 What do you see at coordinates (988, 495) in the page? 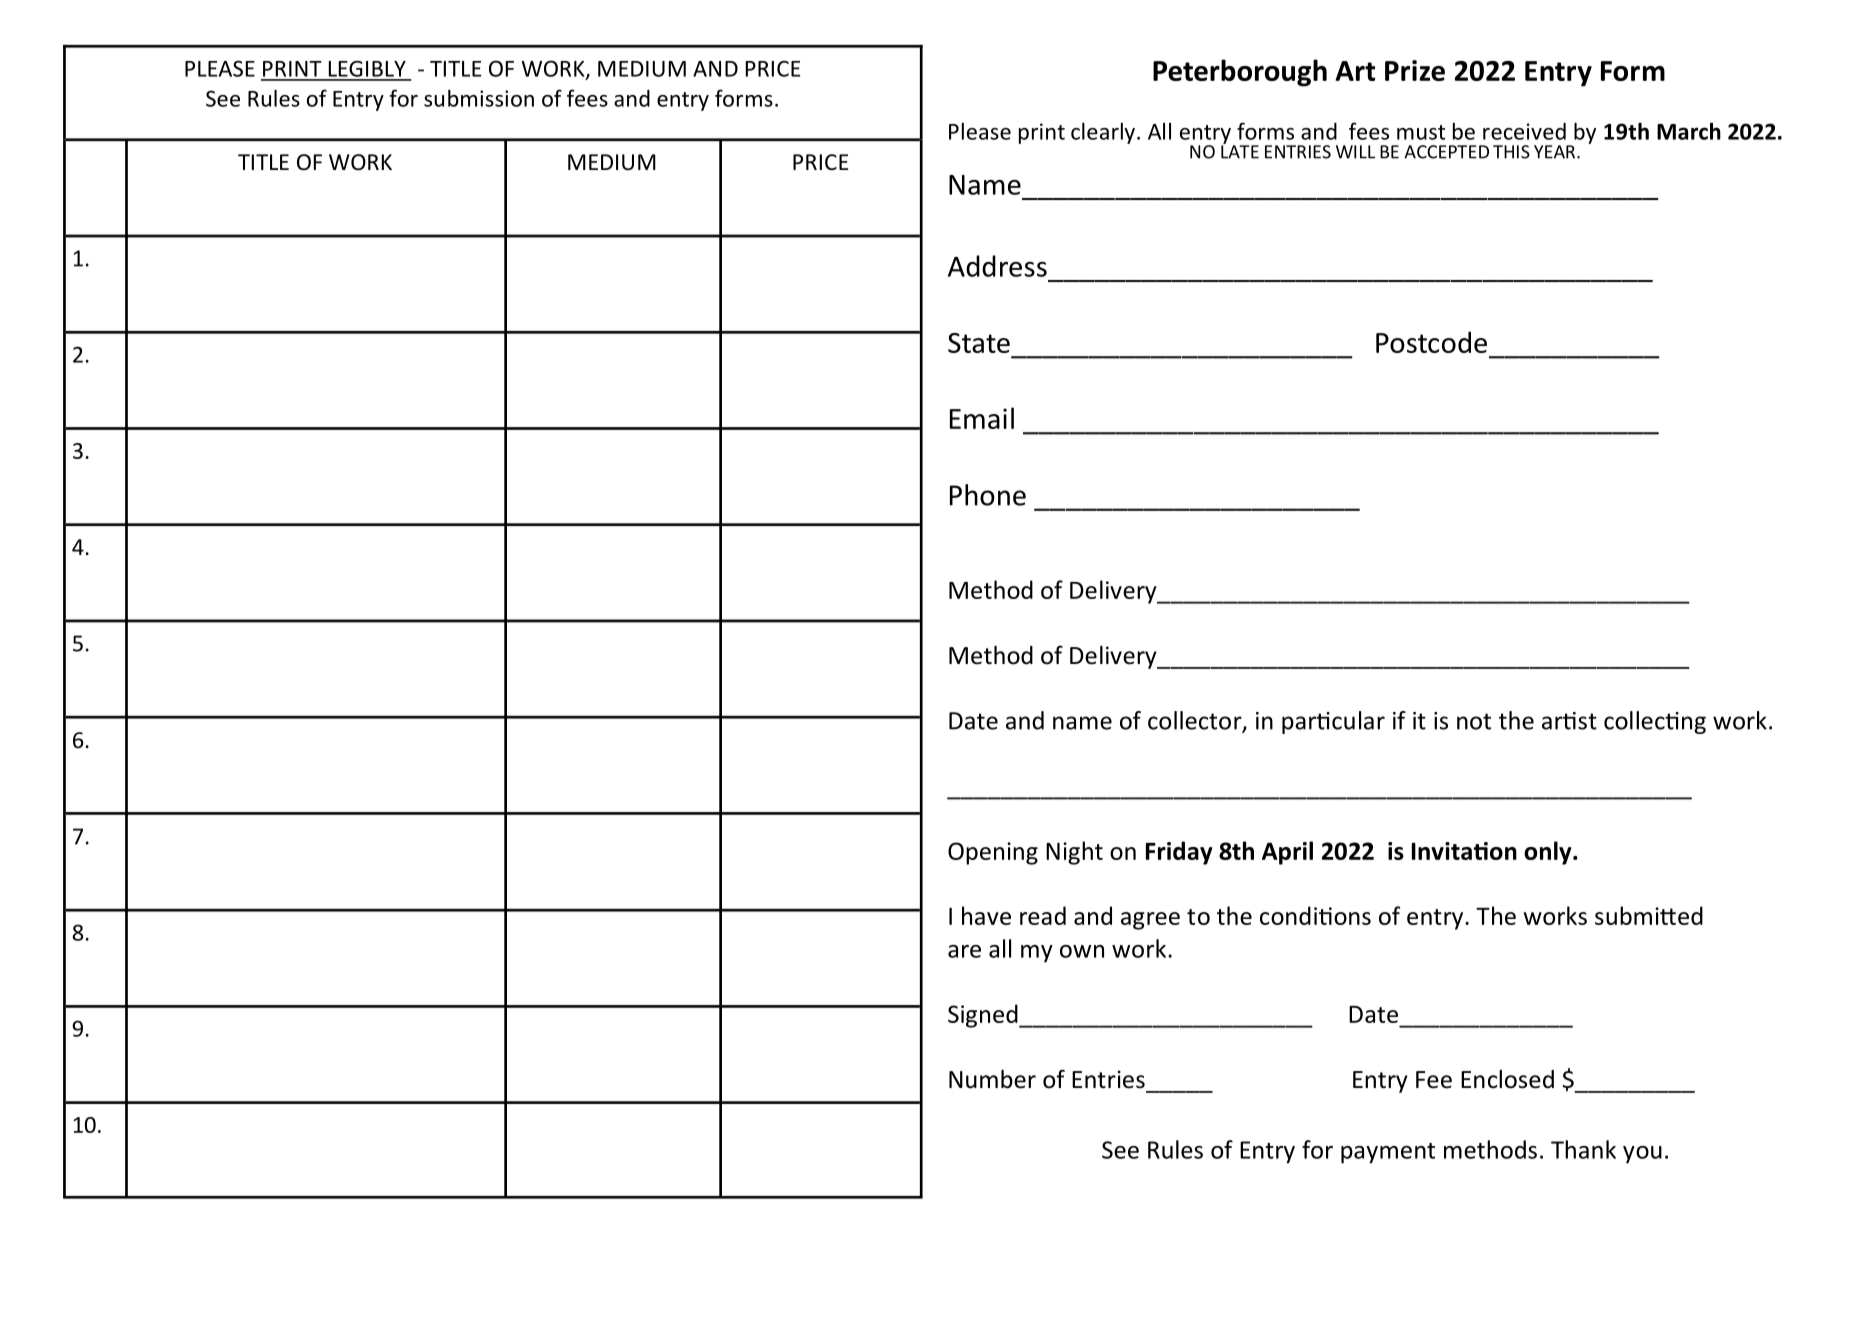
I see `Phone` at bounding box center [988, 495].
